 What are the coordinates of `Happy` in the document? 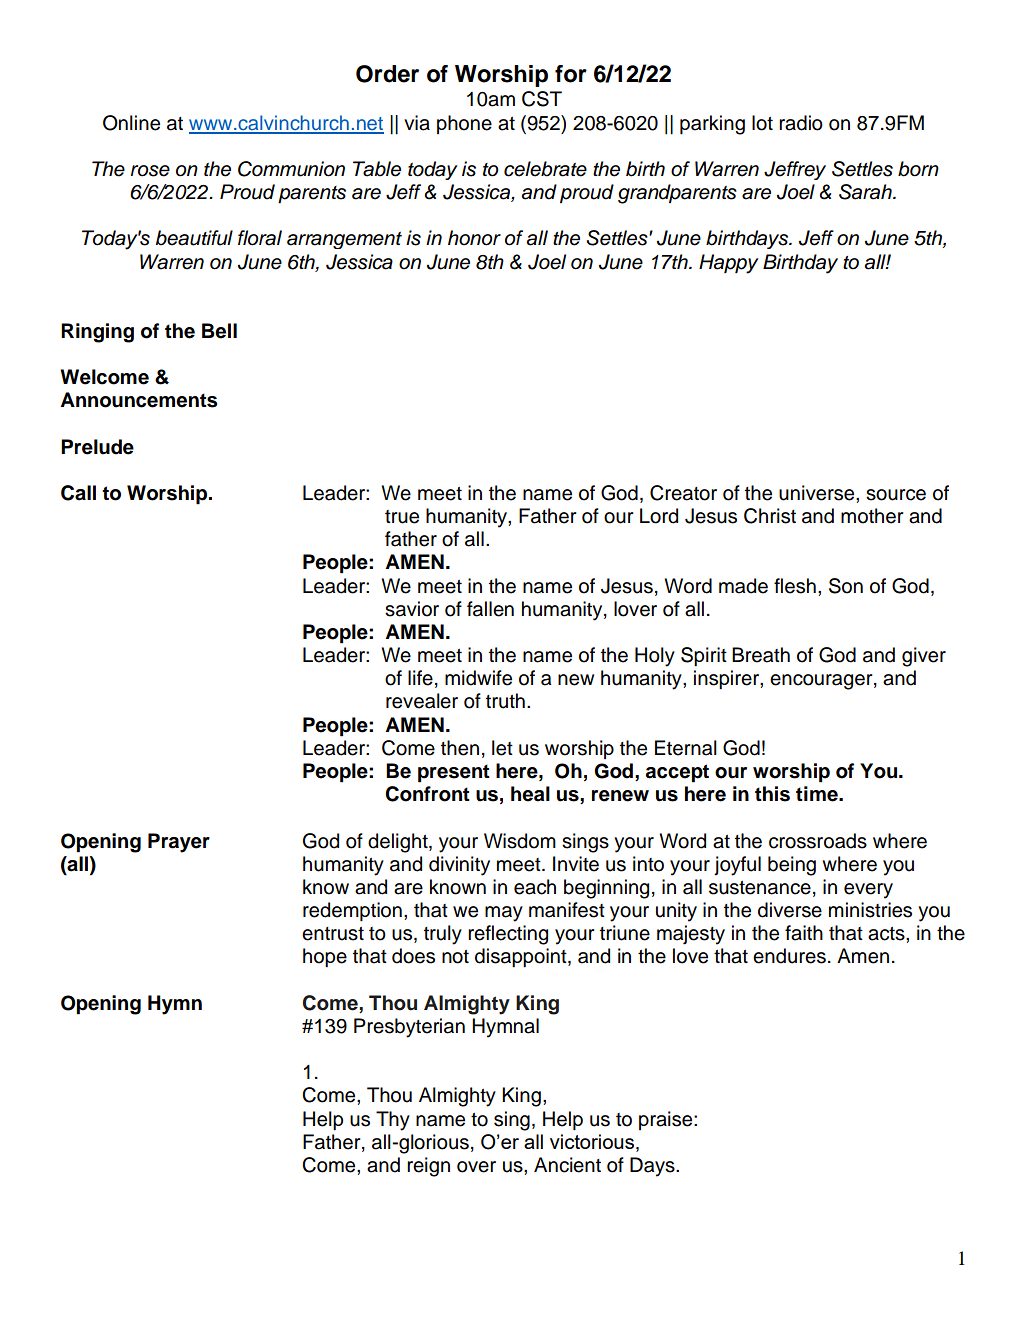 It's located at (728, 264).
